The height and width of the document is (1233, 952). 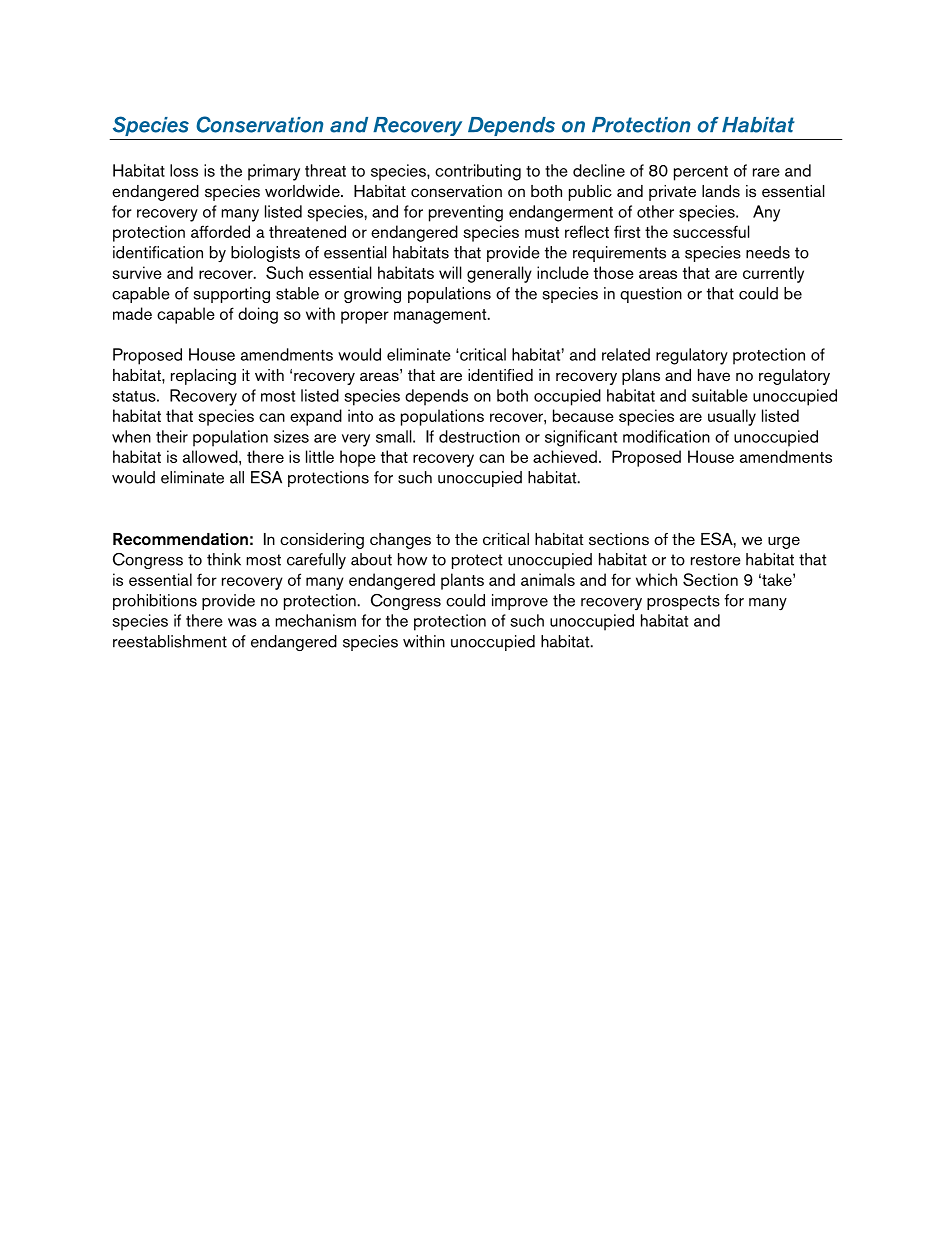 What do you see at coordinates (478, 172) in the document?
I see `contributing` at bounding box center [478, 172].
